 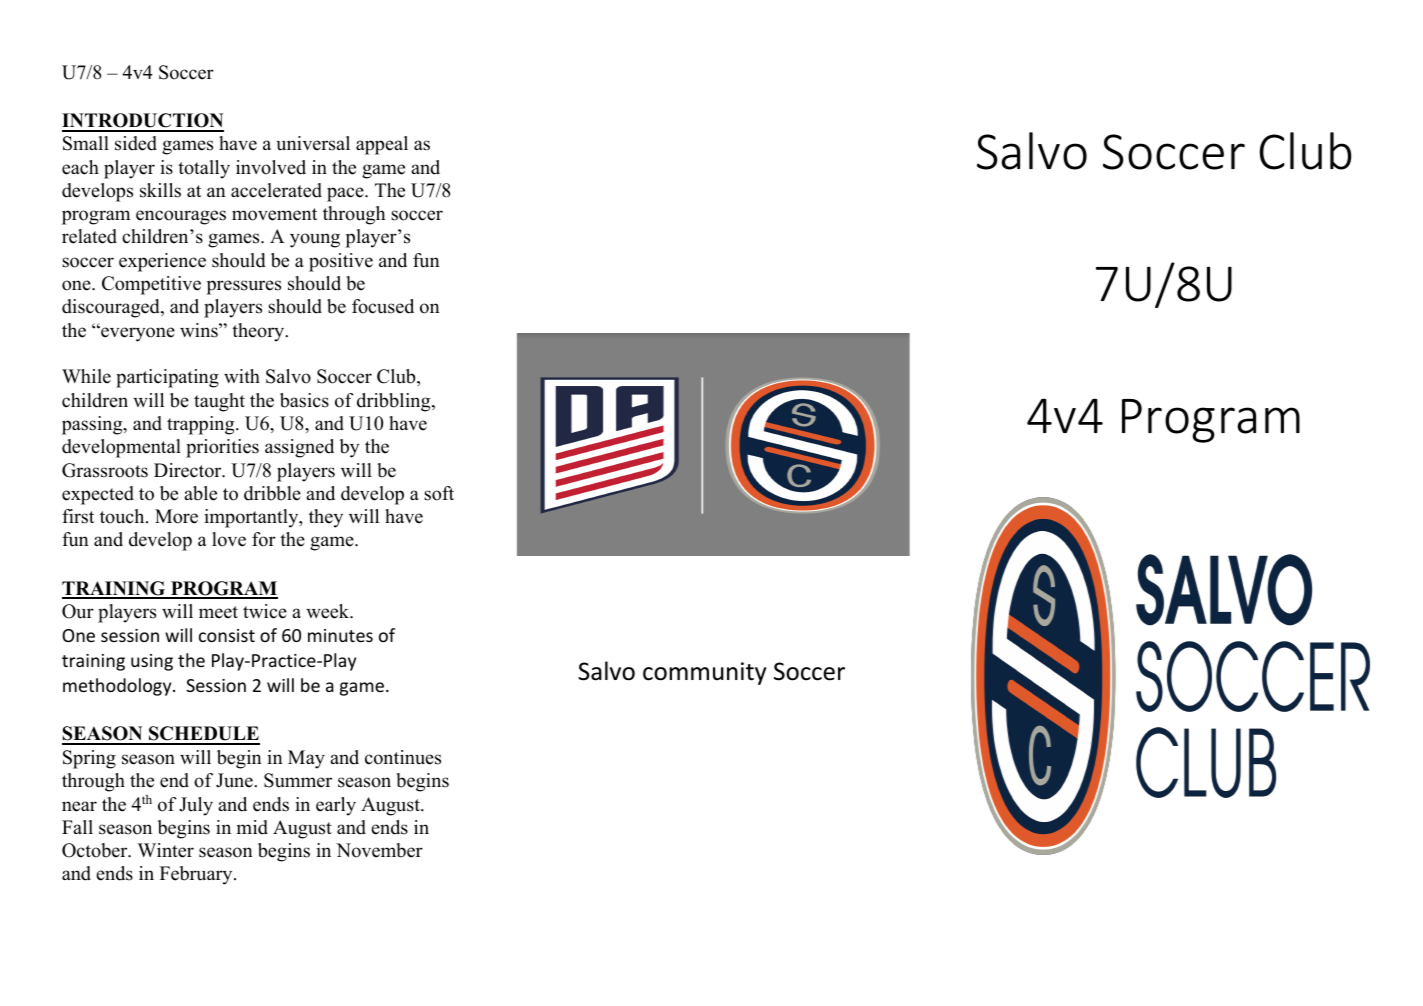 I want to click on appeal, so click(x=382, y=145).
